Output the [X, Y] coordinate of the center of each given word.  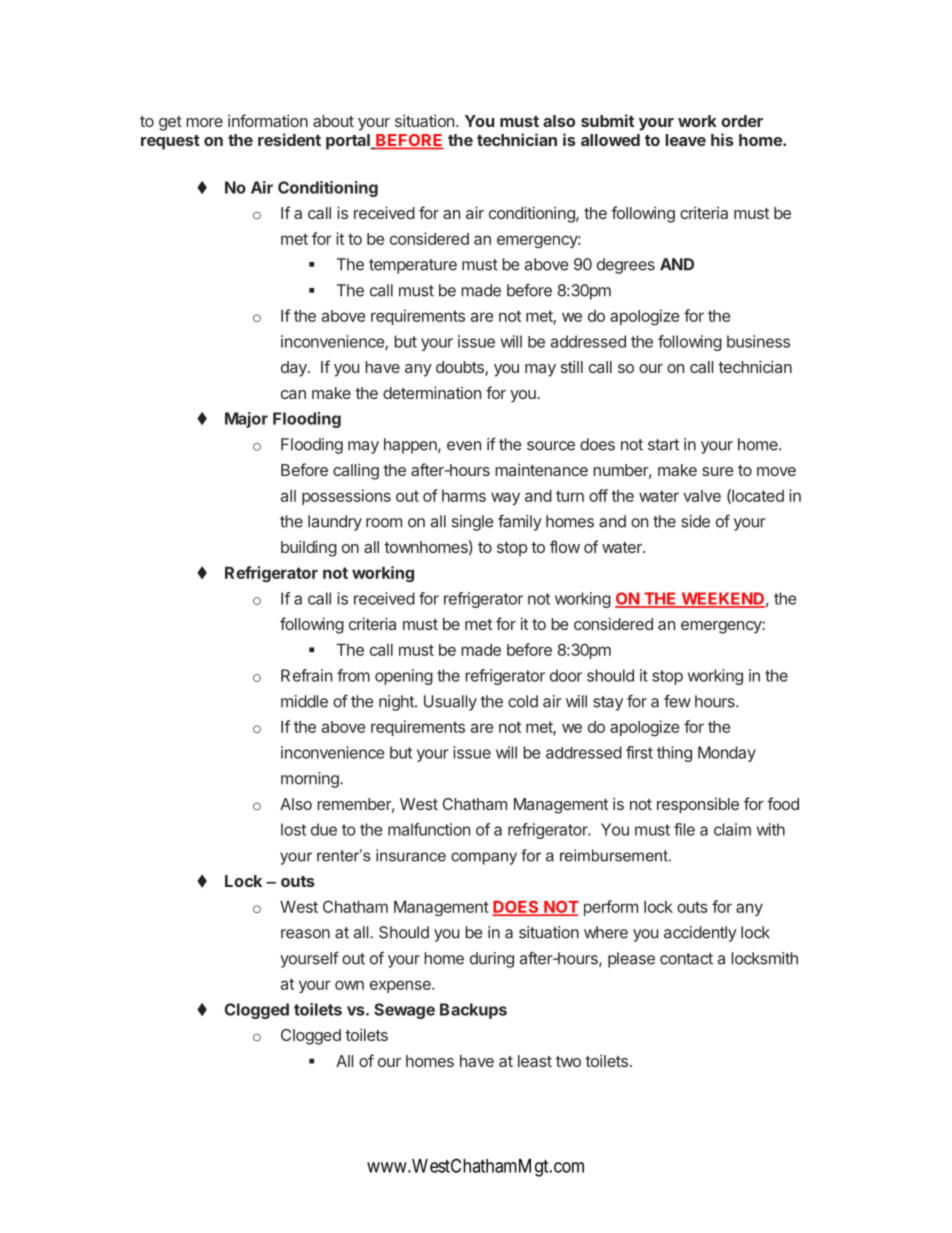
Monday [727, 754]
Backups [473, 1011]
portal [349, 142]
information [268, 120]
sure [718, 471]
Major [246, 420]
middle [304, 701]
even [464, 446]
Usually [450, 703]
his [722, 139]
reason [305, 934]
